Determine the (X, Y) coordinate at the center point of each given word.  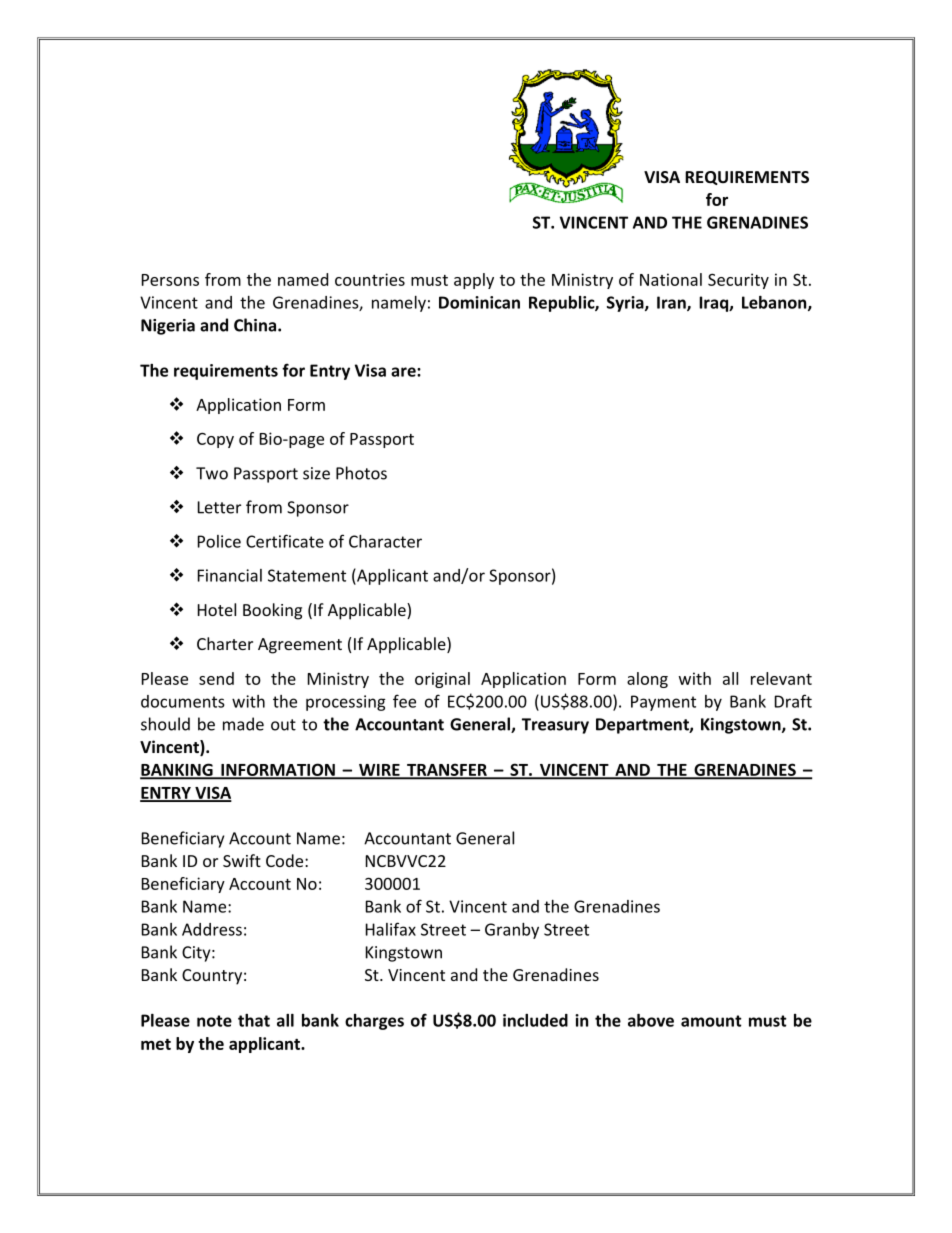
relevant (781, 678)
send (216, 678)
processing (346, 703)
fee (404, 701)
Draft (793, 701)
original (442, 680)
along (647, 680)
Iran (672, 303)
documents (183, 701)
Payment (663, 703)
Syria (626, 304)
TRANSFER (447, 771)
